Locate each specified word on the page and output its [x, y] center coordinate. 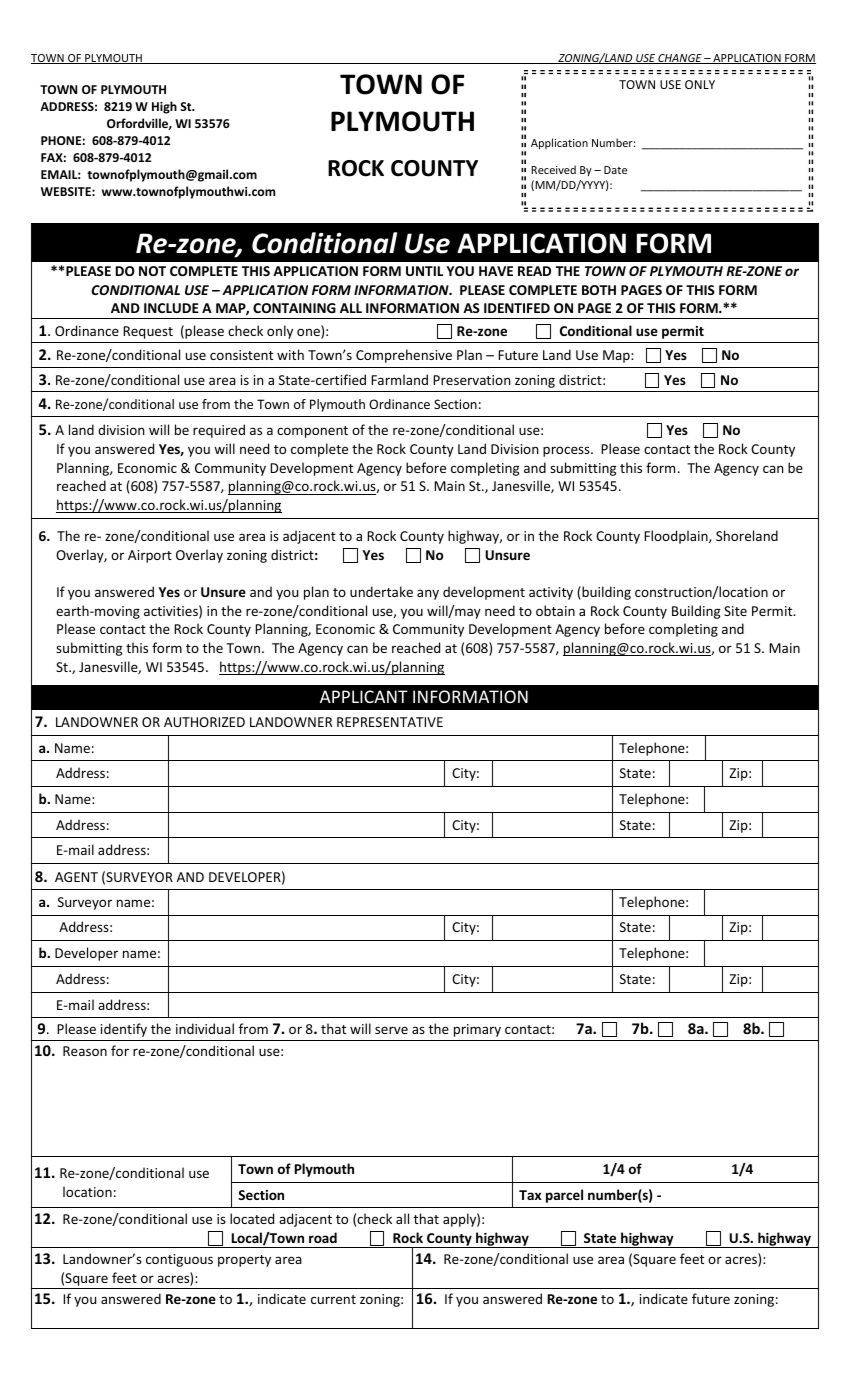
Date [615, 170]
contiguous [179, 1260]
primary [477, 1030]
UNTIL [424, 271]
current [333, 1299]
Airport [150, 556]
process [567, 451]
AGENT [76, 877]
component [312, 432]
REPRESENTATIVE [390, 722]
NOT [152, 271]
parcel [564, 1196]
